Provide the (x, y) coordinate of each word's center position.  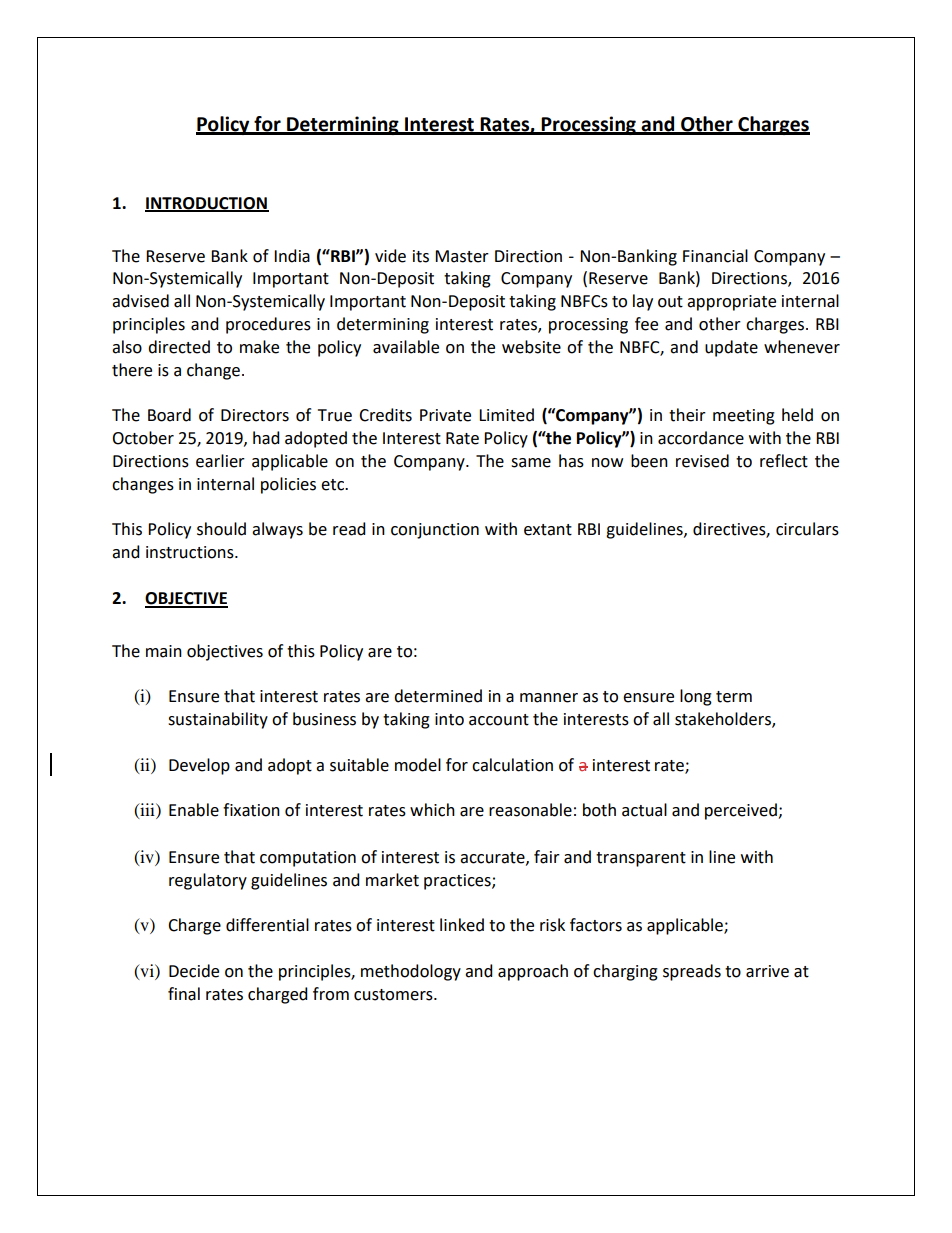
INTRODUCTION (207, 204)
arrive (767, 971)
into (449, 719)
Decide (194, 971)
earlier (220, 461)
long (696, 697)
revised (702, 461)
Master (462, 256)
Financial (715, 256)
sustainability (218, 720)
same (531, 463)
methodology (411, 972)
